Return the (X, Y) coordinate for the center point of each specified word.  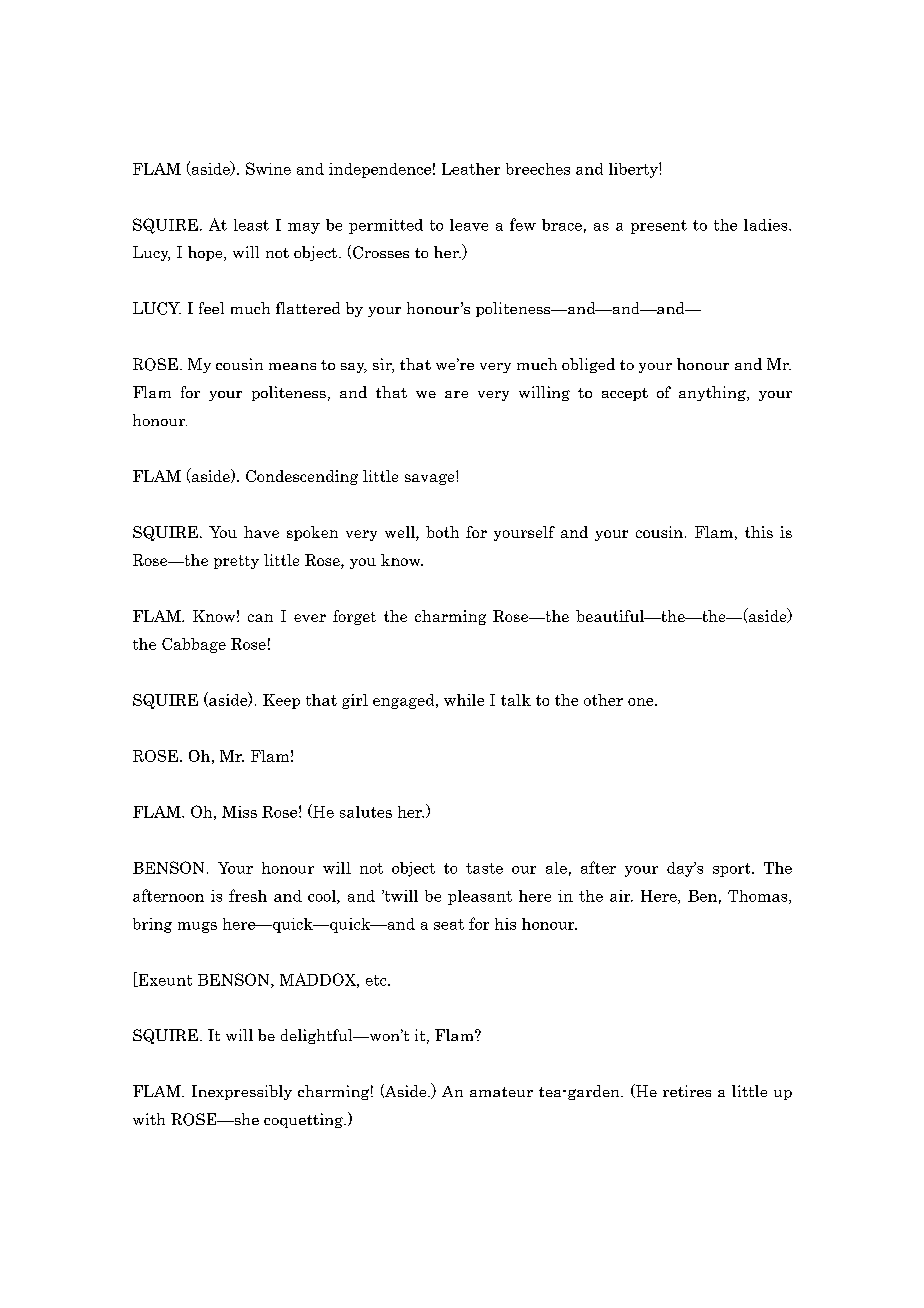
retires (687, 1091)
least (251, 225)
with (149, 1119)
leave (469, 225)
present (659, 227)
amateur (501, 1092)
